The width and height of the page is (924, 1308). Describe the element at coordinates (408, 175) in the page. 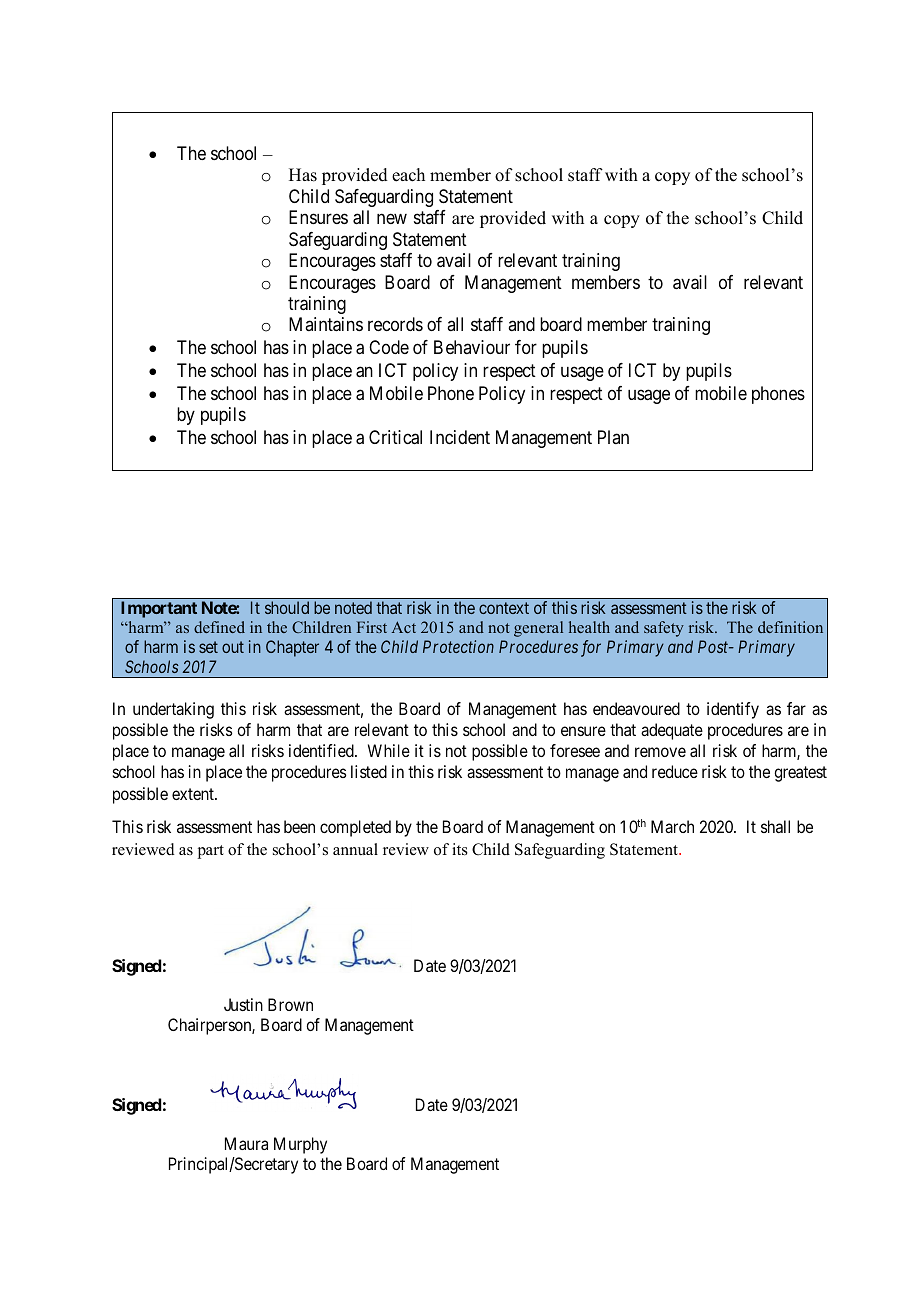

I see `each` at that location.
